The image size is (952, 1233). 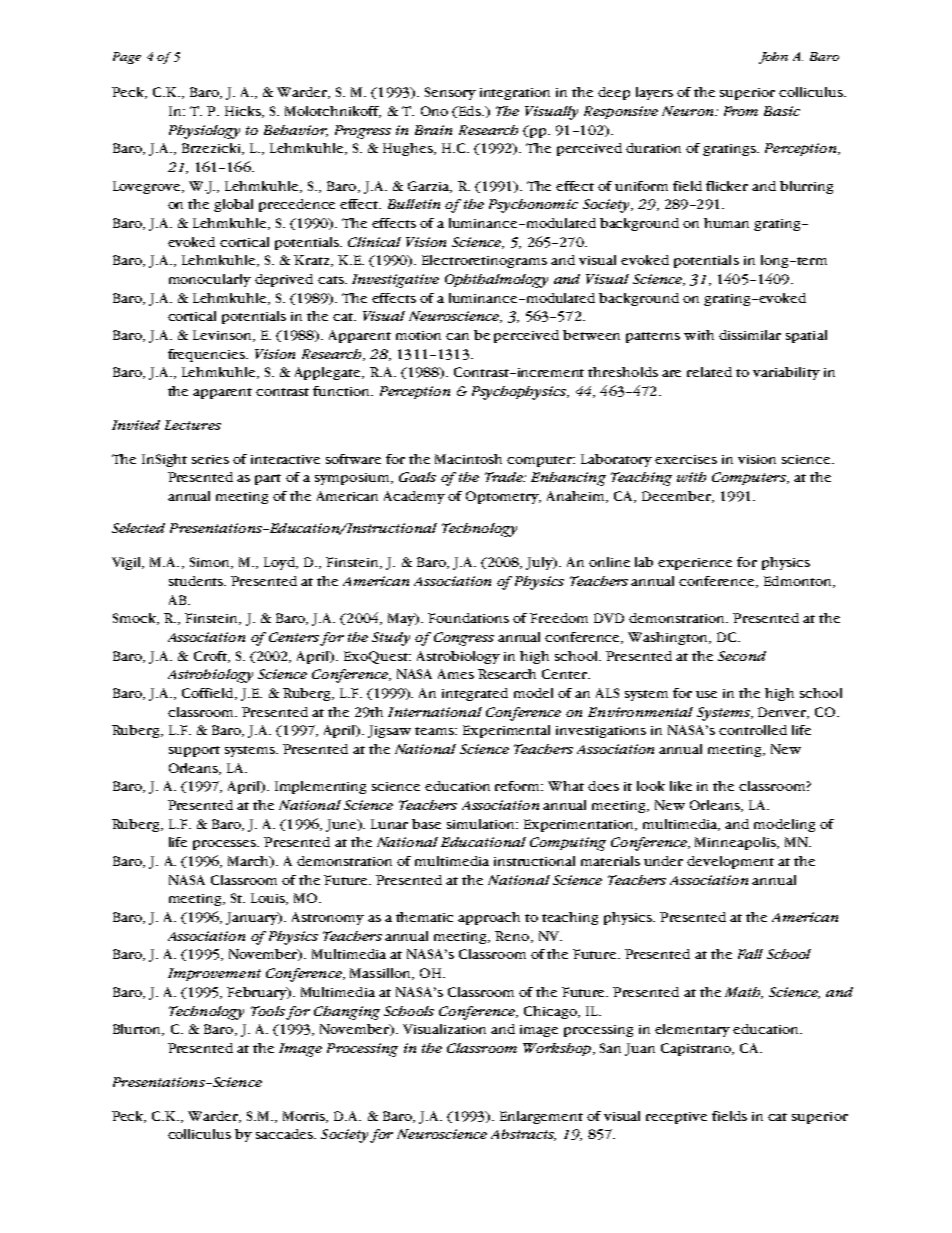 What do you see at coordinates (741, 111) in the screenshot?
I see `From` at bounding box center [741, 111].
